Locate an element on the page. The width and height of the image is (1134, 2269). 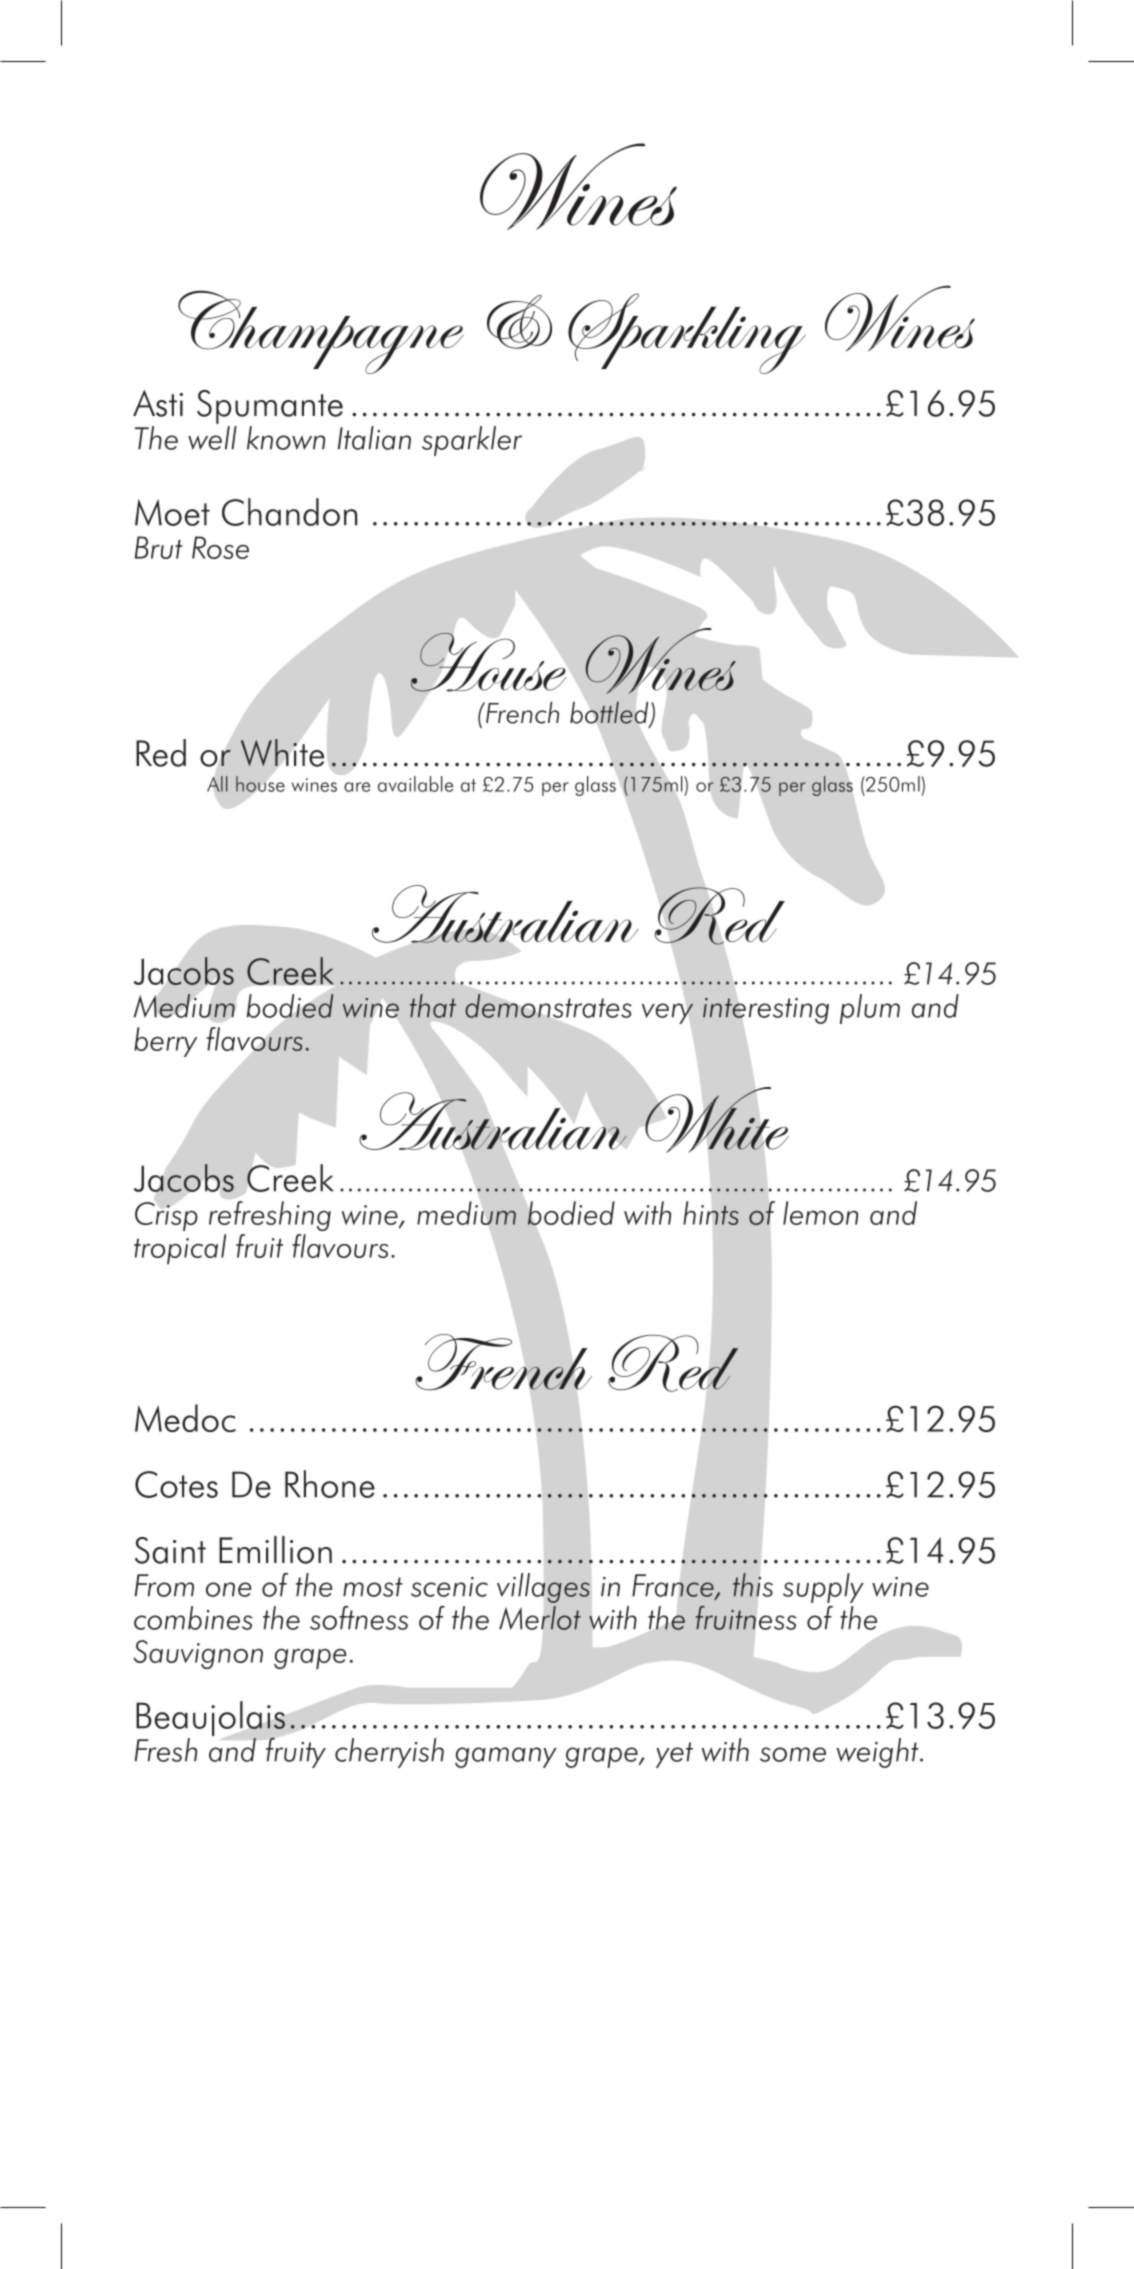
sparkler is located at coordinates (472, 441).
